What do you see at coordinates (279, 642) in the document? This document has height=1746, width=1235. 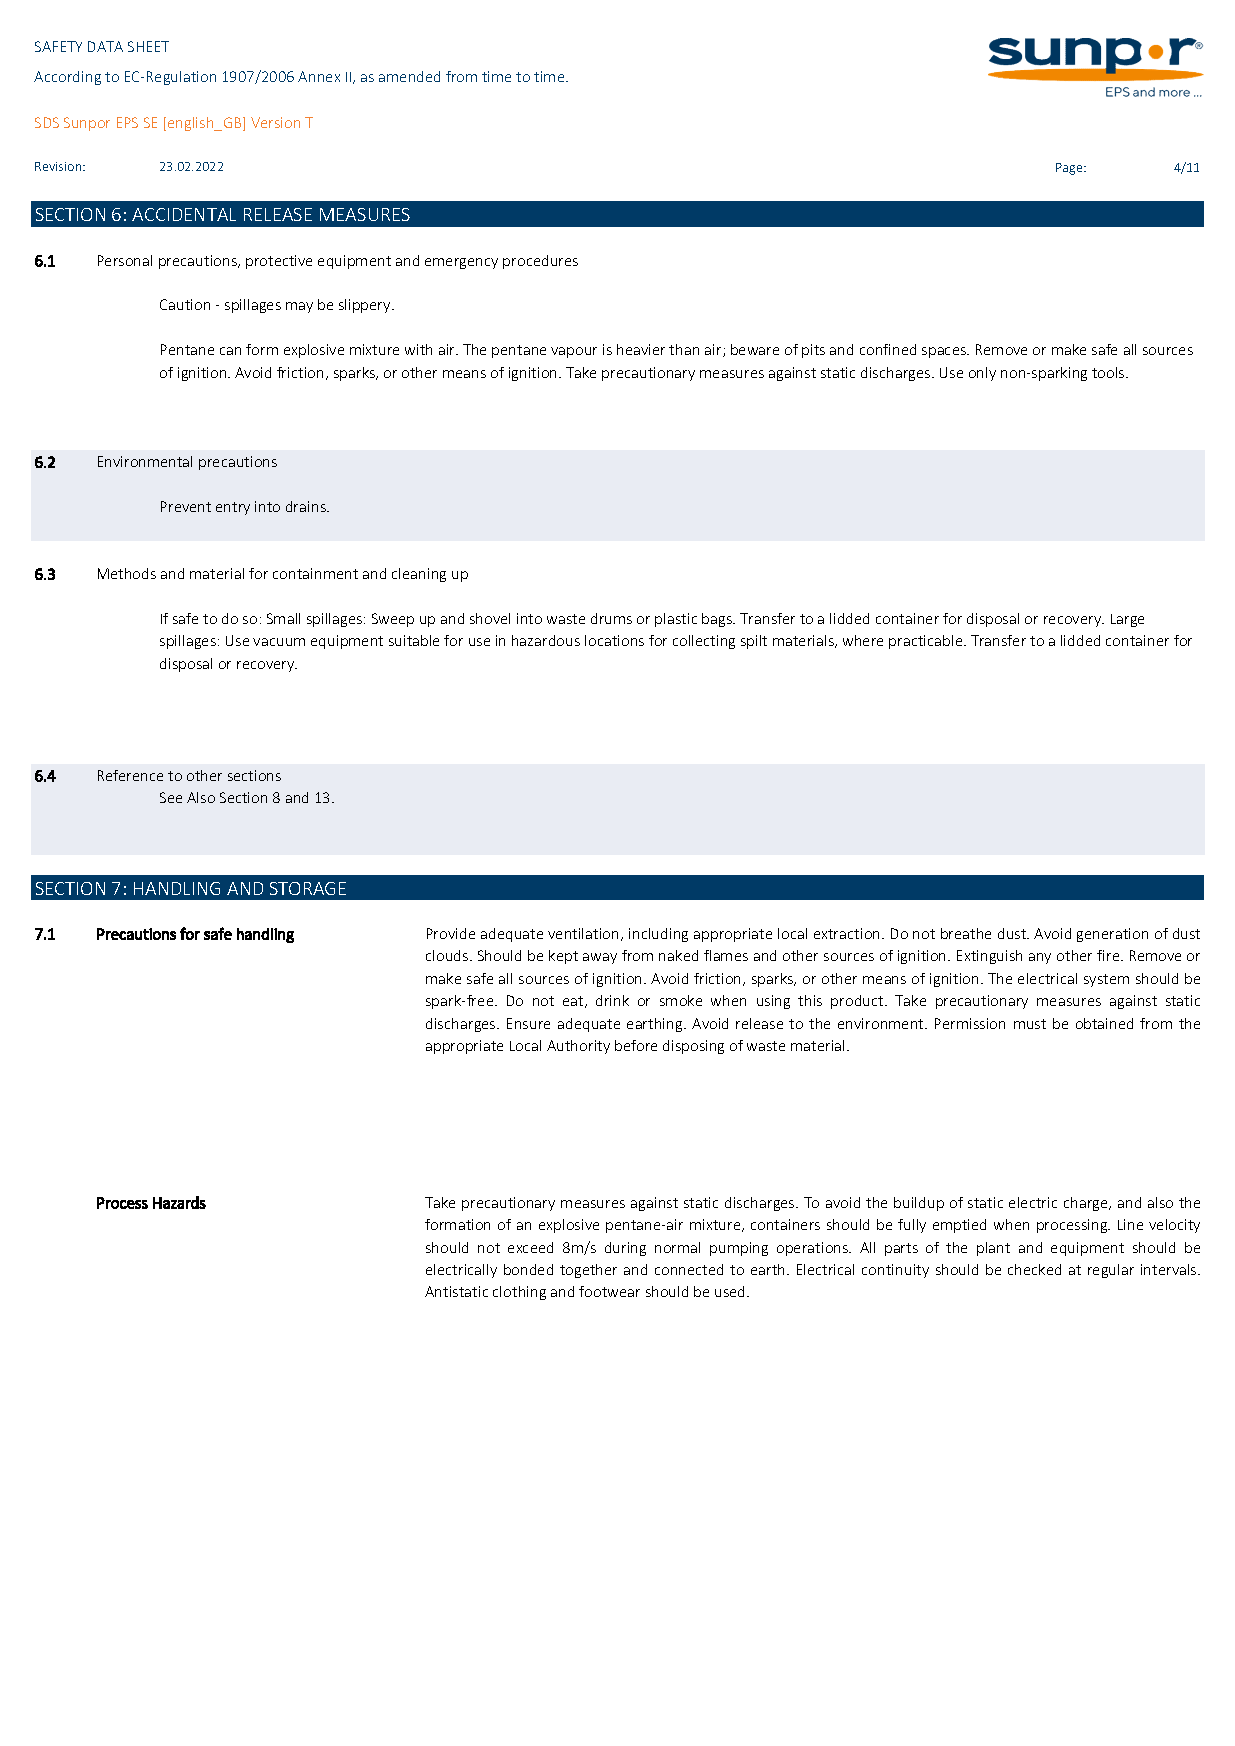 I see `vacuum` at bounding box center [279, 642].
